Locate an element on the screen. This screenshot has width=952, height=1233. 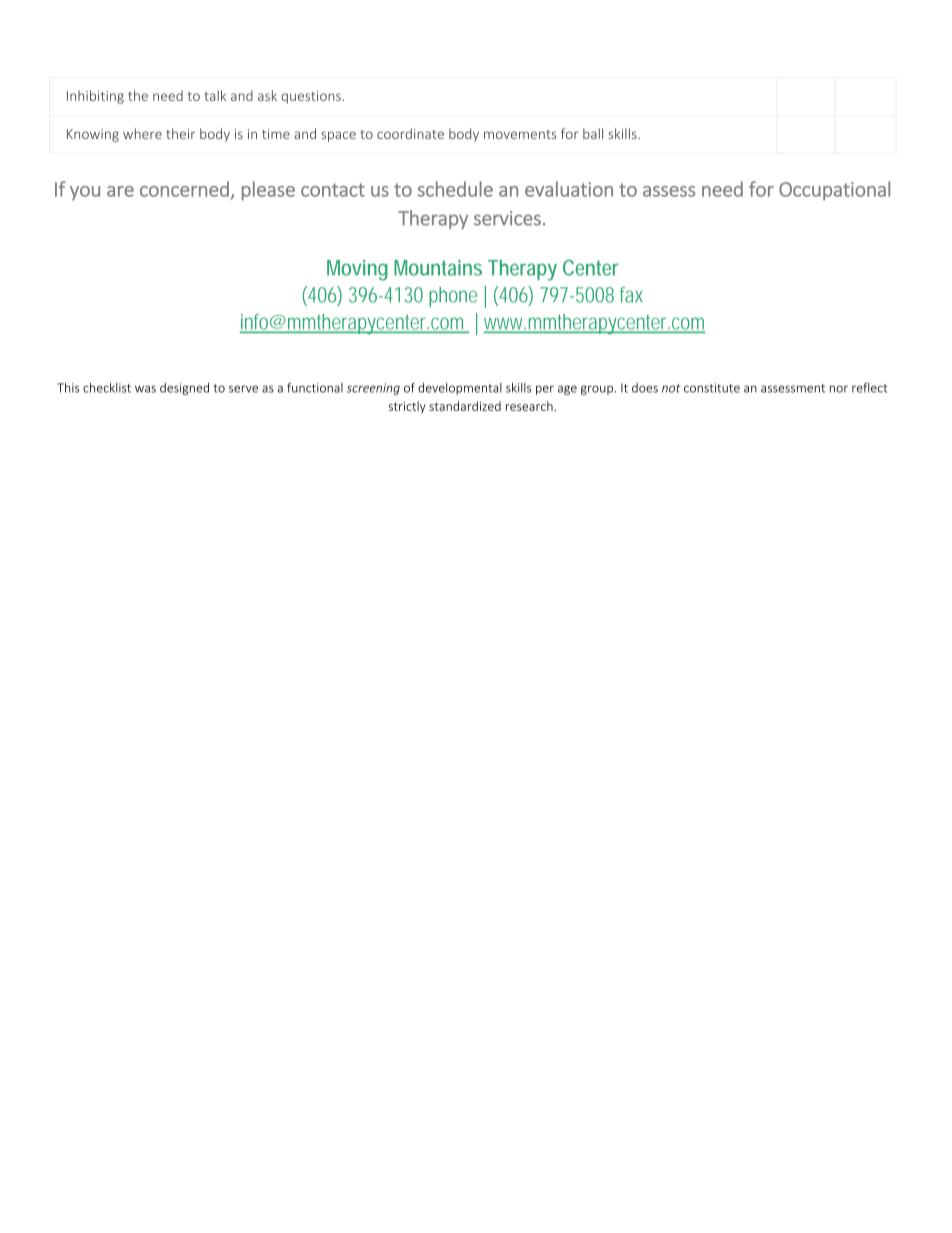
fax is located at coordinates (631, 295).
